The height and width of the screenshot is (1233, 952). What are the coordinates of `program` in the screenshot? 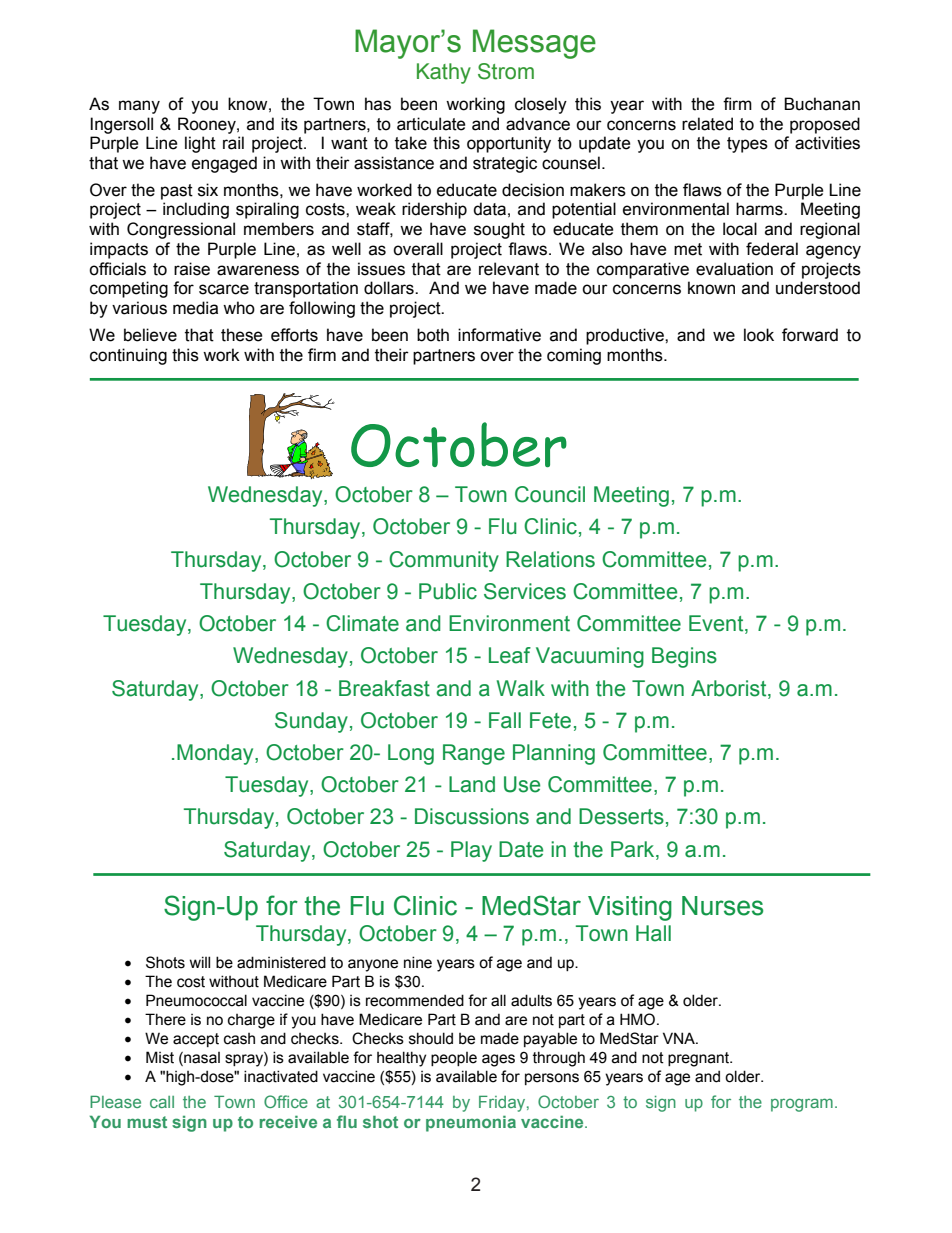 It's located at (802, 1105).
